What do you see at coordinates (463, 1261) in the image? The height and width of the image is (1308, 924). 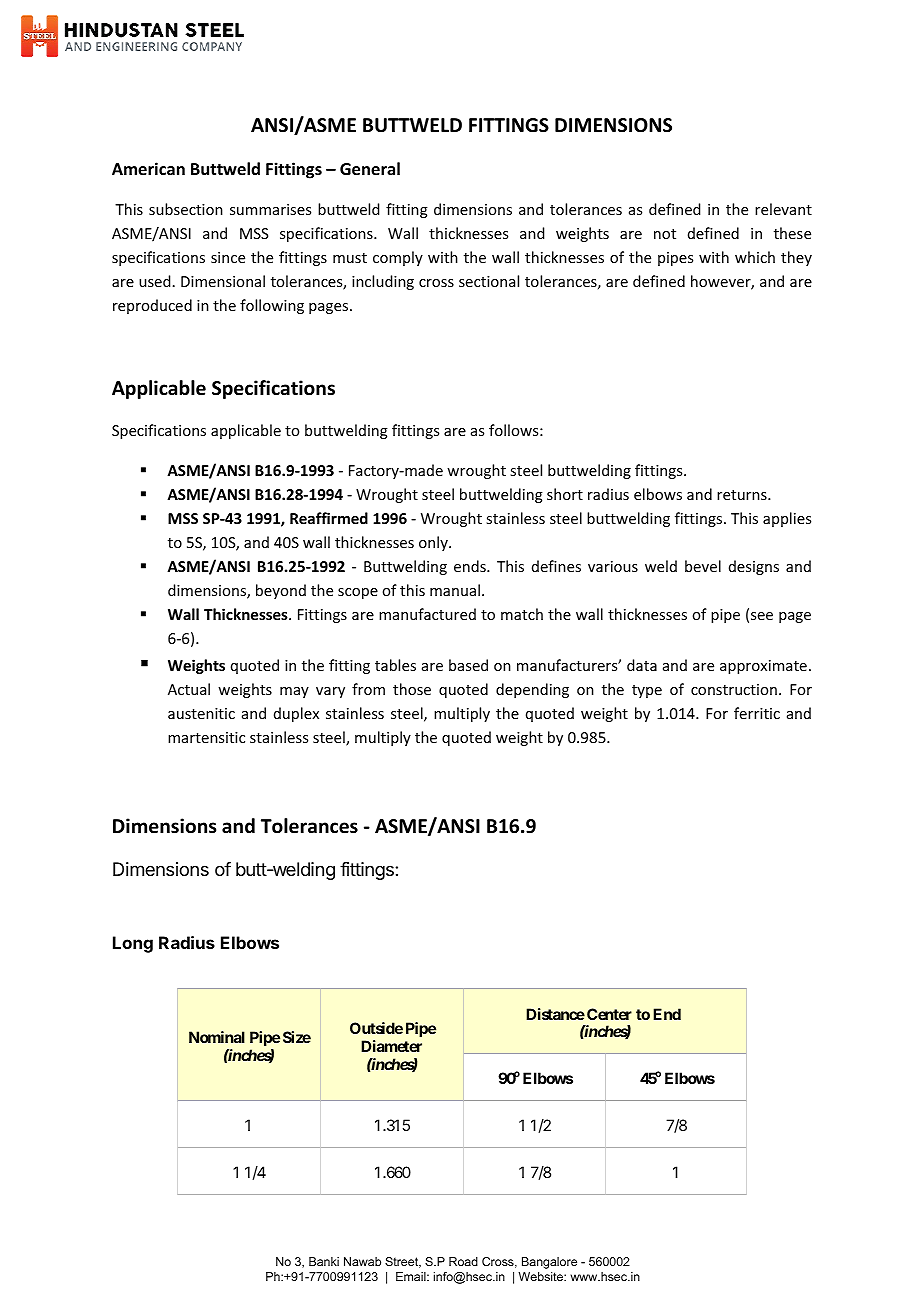 I see `Road` at bounding box center [463, 1261].
